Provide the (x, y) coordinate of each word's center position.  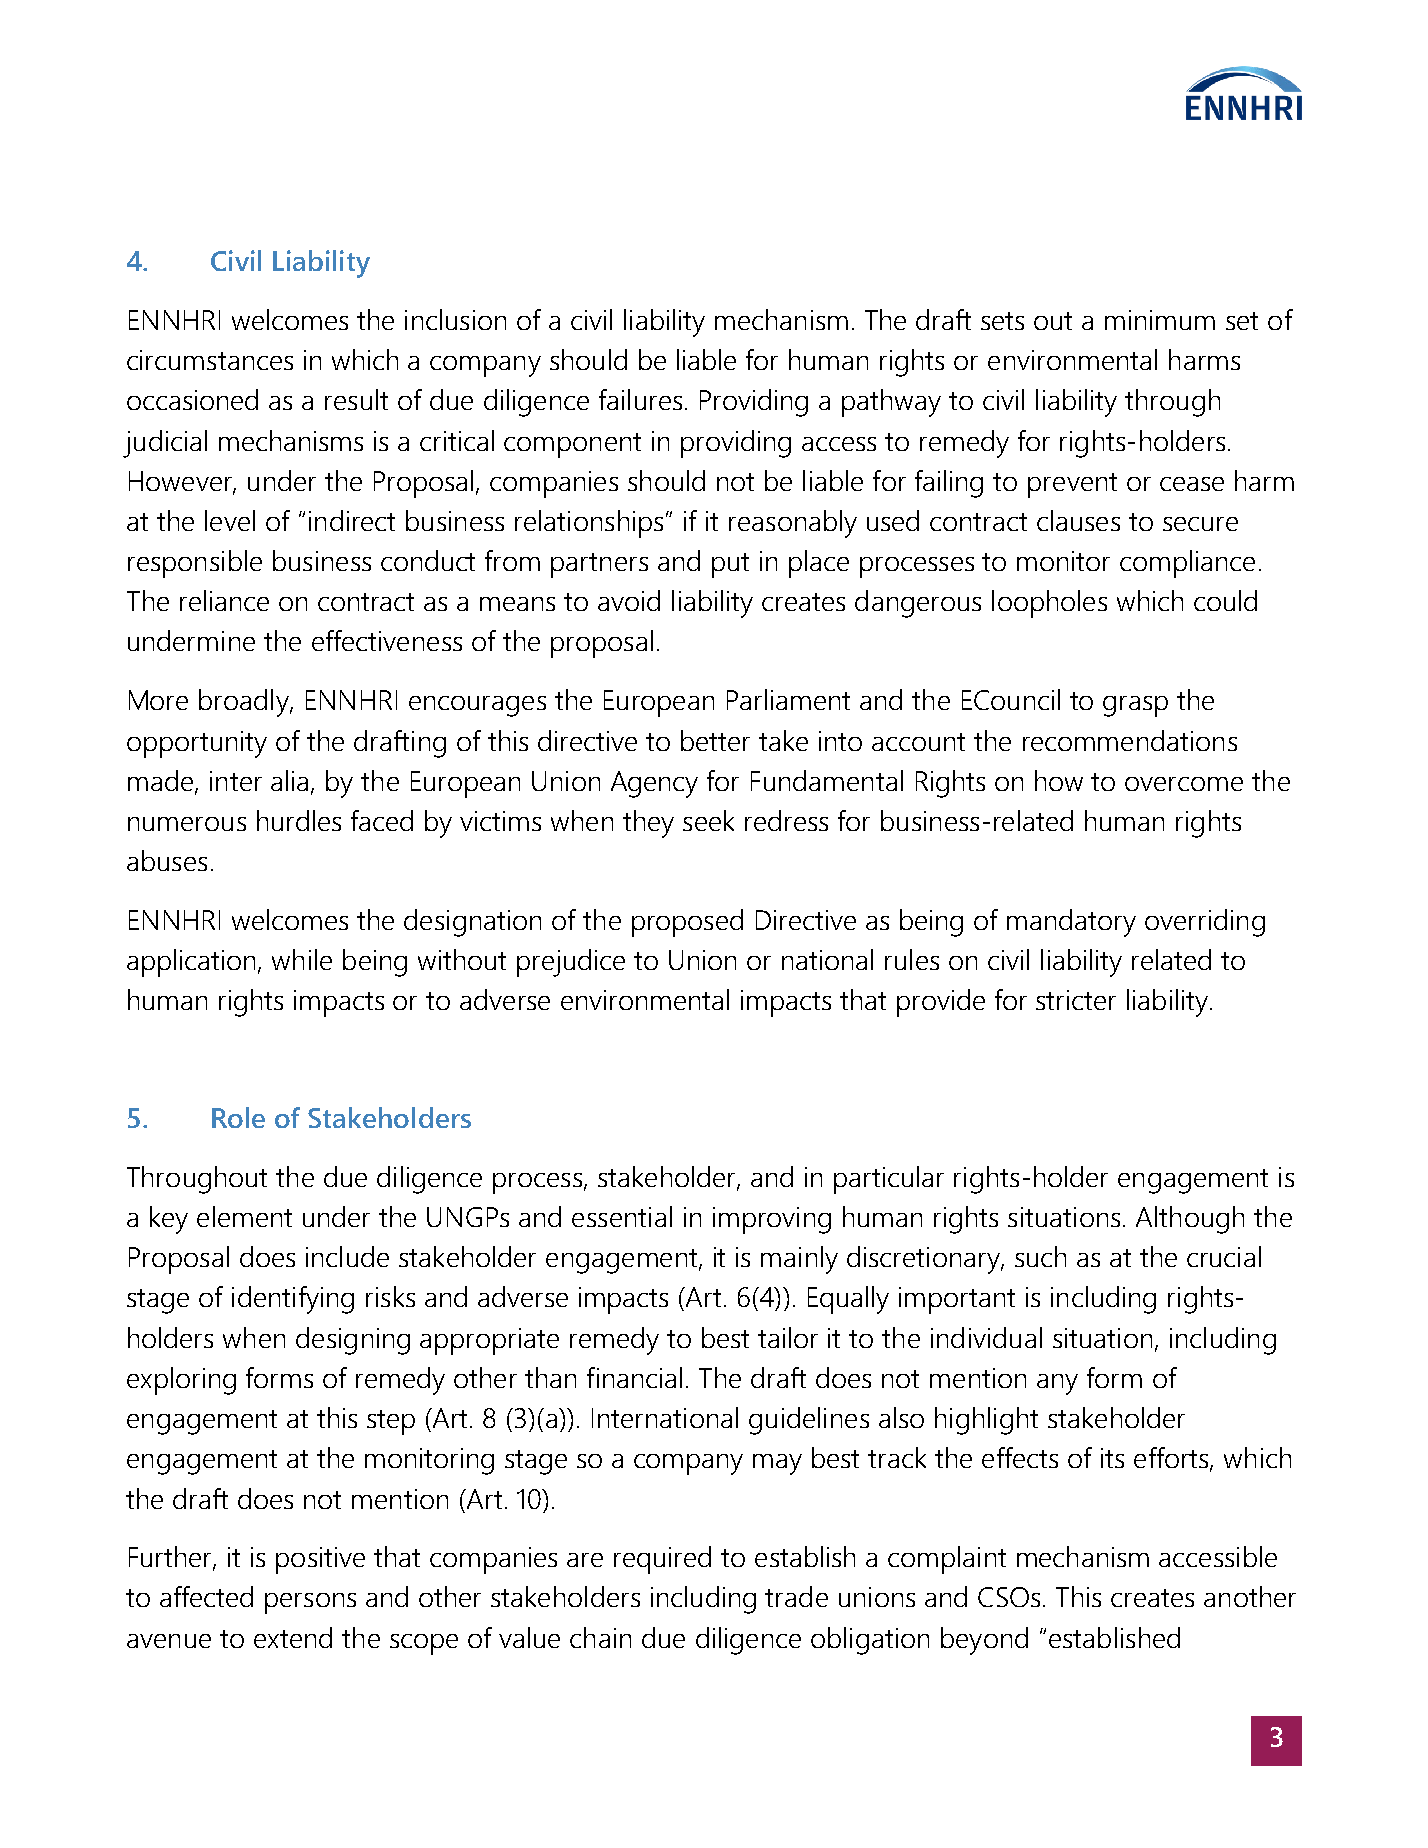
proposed (687, 923)
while (302, 959)
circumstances (210, 360)
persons (310, 1603)
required (662, 1560)
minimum (1160, 320)
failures (640, 399)
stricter (1076, 1000)
